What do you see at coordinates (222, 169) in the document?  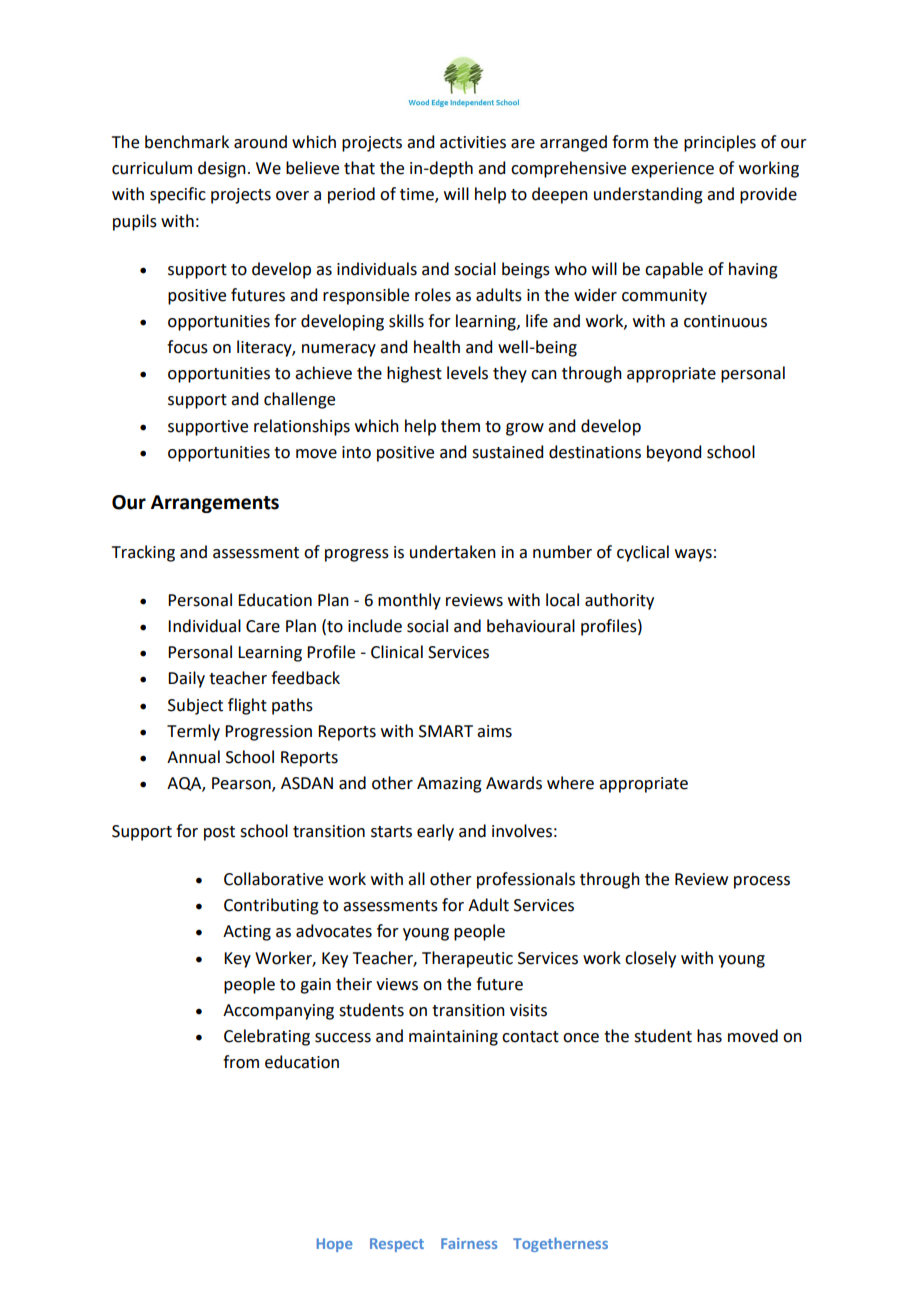 I see `design` at bounding box center [222, 169].
